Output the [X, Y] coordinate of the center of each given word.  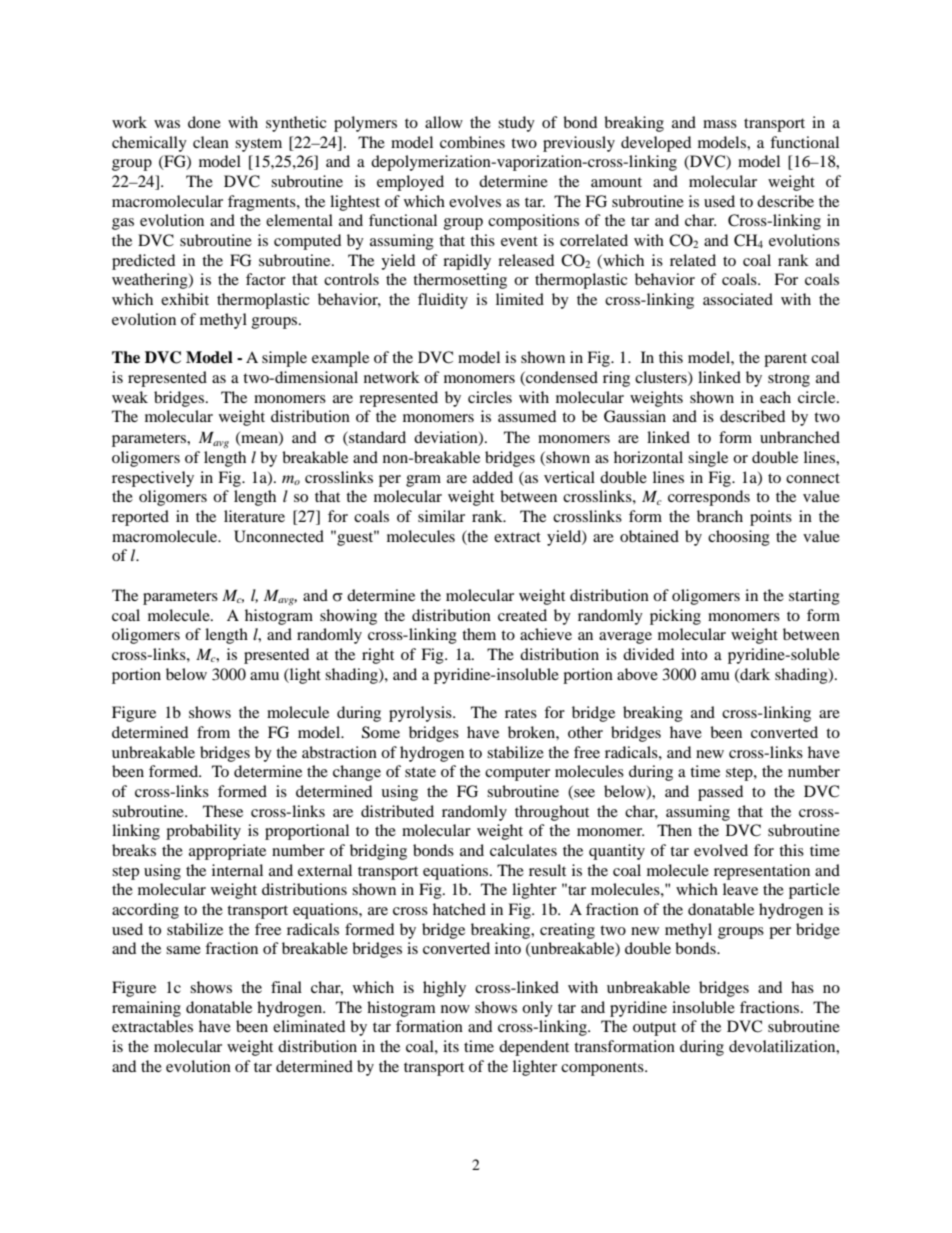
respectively [153, 479]
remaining [146, 1009]
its [451, 1046]
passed [720, 793]
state [420, 772]
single [708, 459]
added [493, 477]
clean [211, 142]
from [213, 732]
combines [472, 142]
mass [720, 124]
